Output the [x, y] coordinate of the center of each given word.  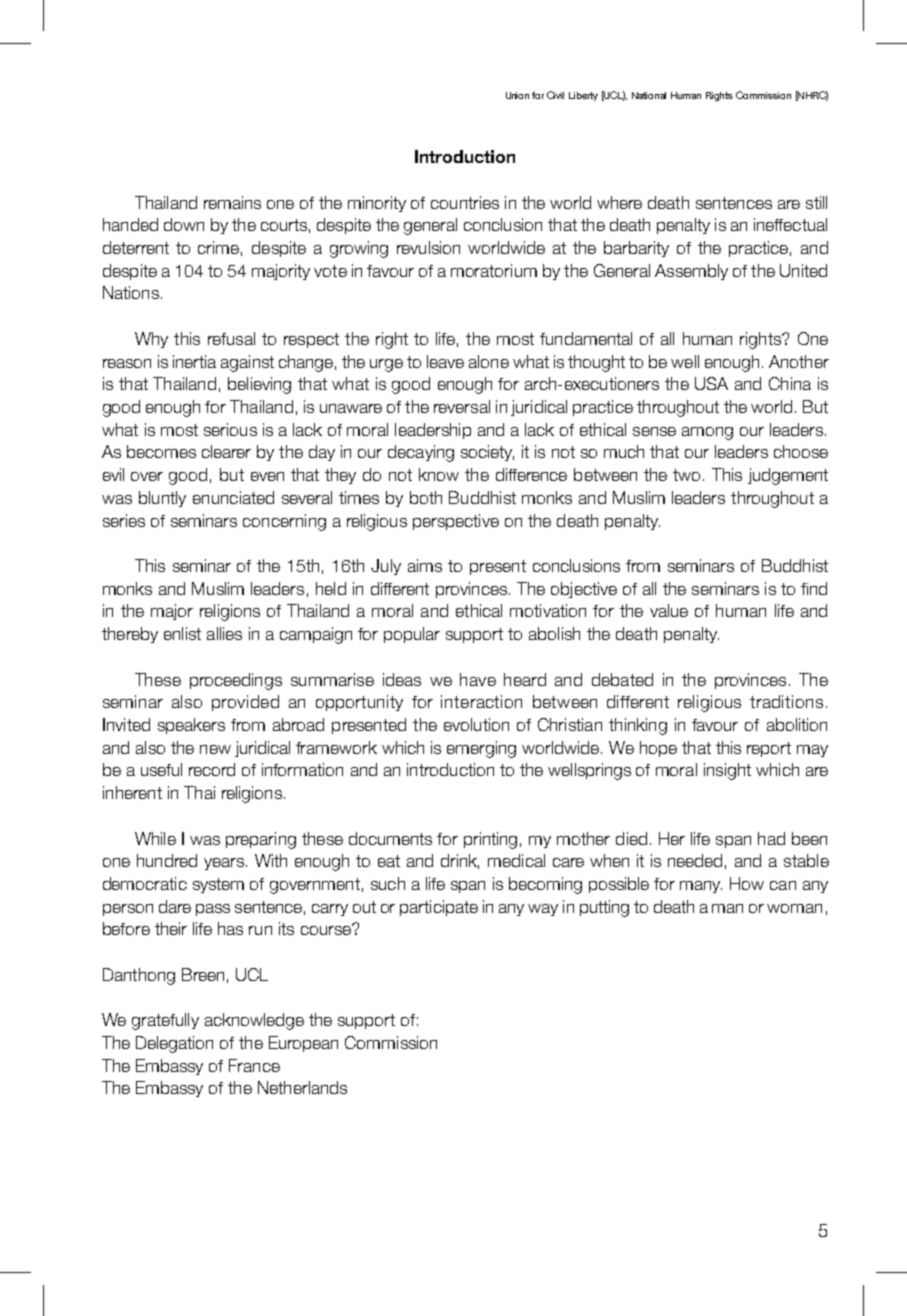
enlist [182, 633]
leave [445, 361]
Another [799, 361]
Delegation [174, 1044]
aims [425, 565]
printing [490, 840]
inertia [194, 361]
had [771, 838]
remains [232, 202]
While [155, 838]
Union [517, 95]
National [649, 95]
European [303, 1044]
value [669, 610]
